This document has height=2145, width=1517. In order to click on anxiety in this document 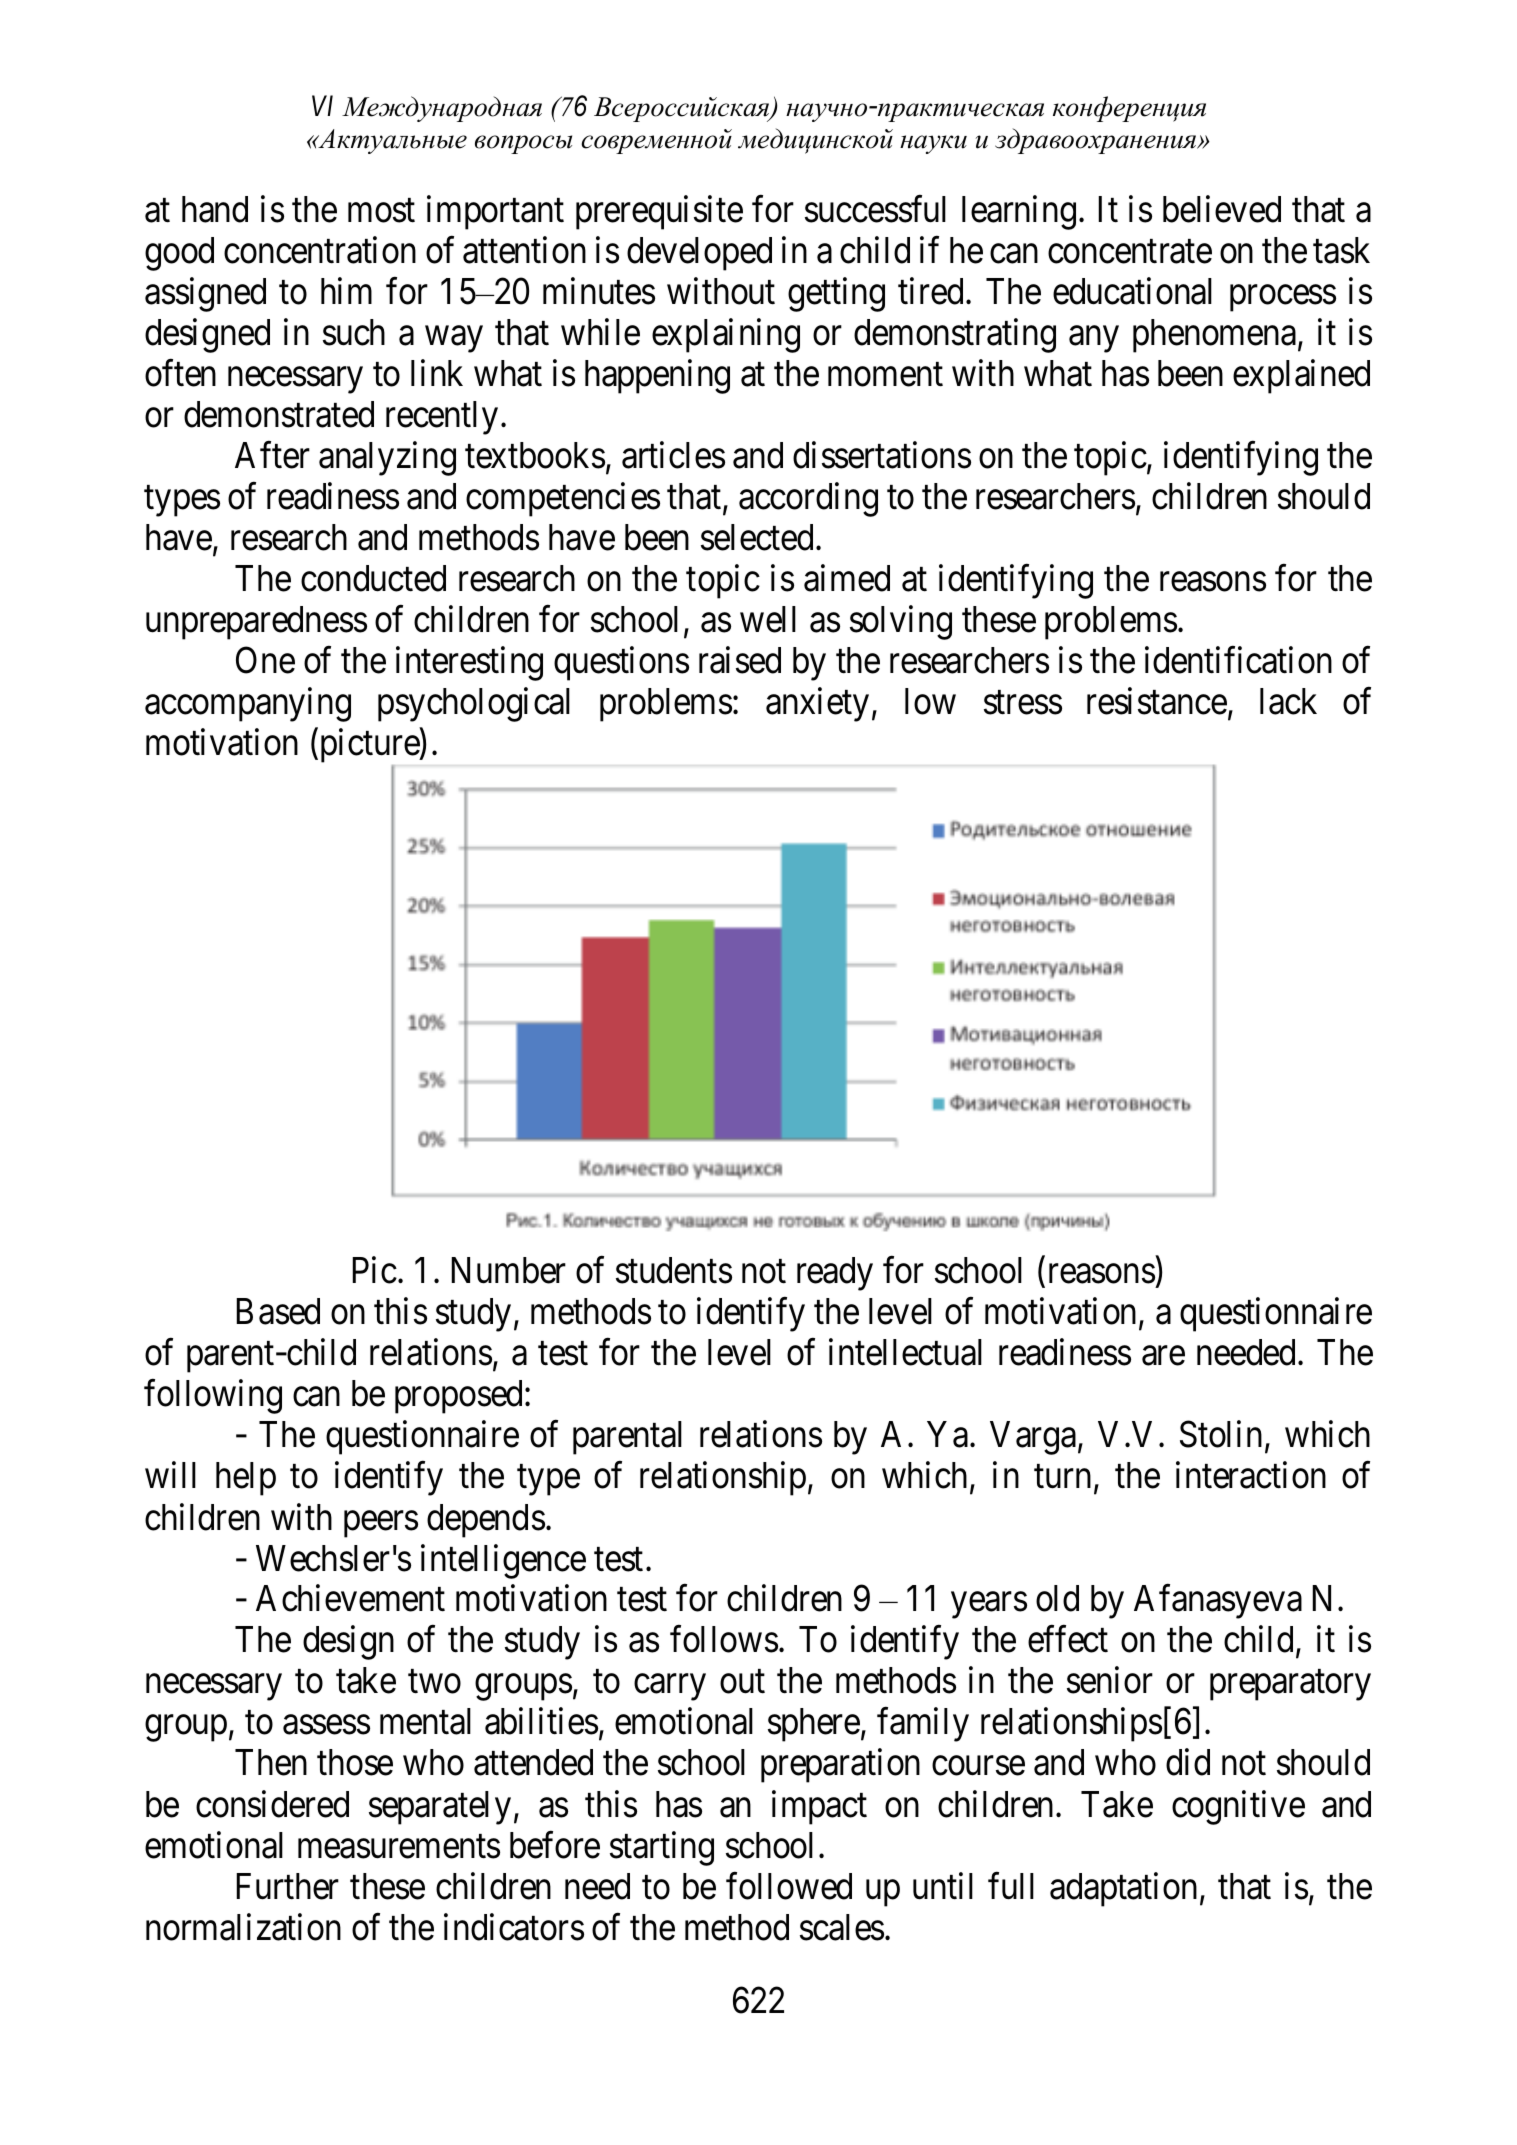, I will do `click(817, 705)`.
